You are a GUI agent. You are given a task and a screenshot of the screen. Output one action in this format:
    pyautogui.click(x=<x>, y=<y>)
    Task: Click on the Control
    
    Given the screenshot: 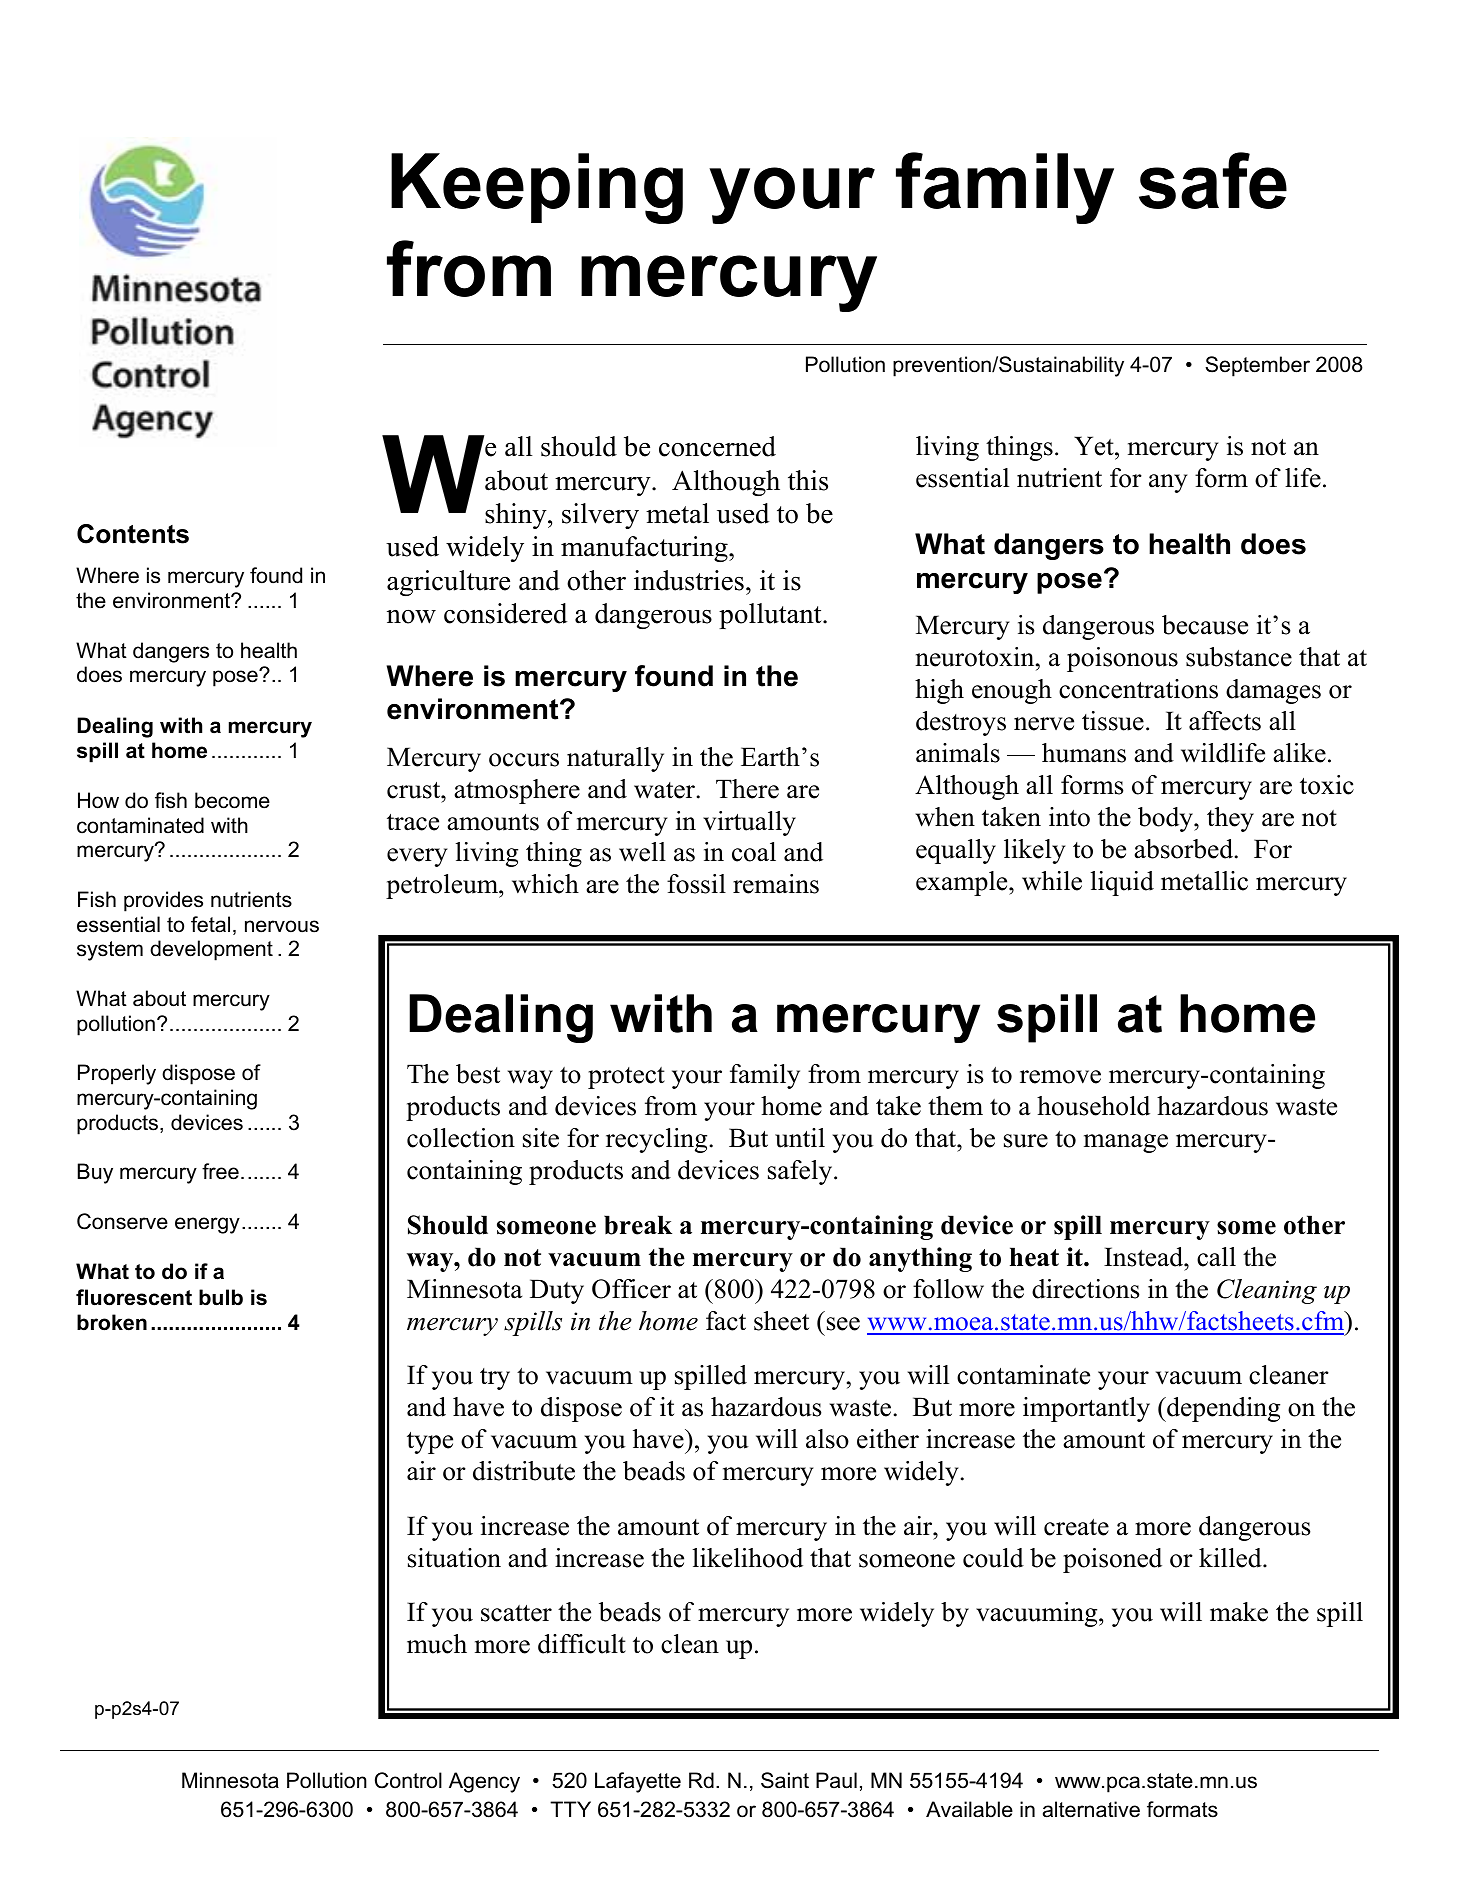 What is the action you would take?
    pyautogui.click(x=408, y=1780)
